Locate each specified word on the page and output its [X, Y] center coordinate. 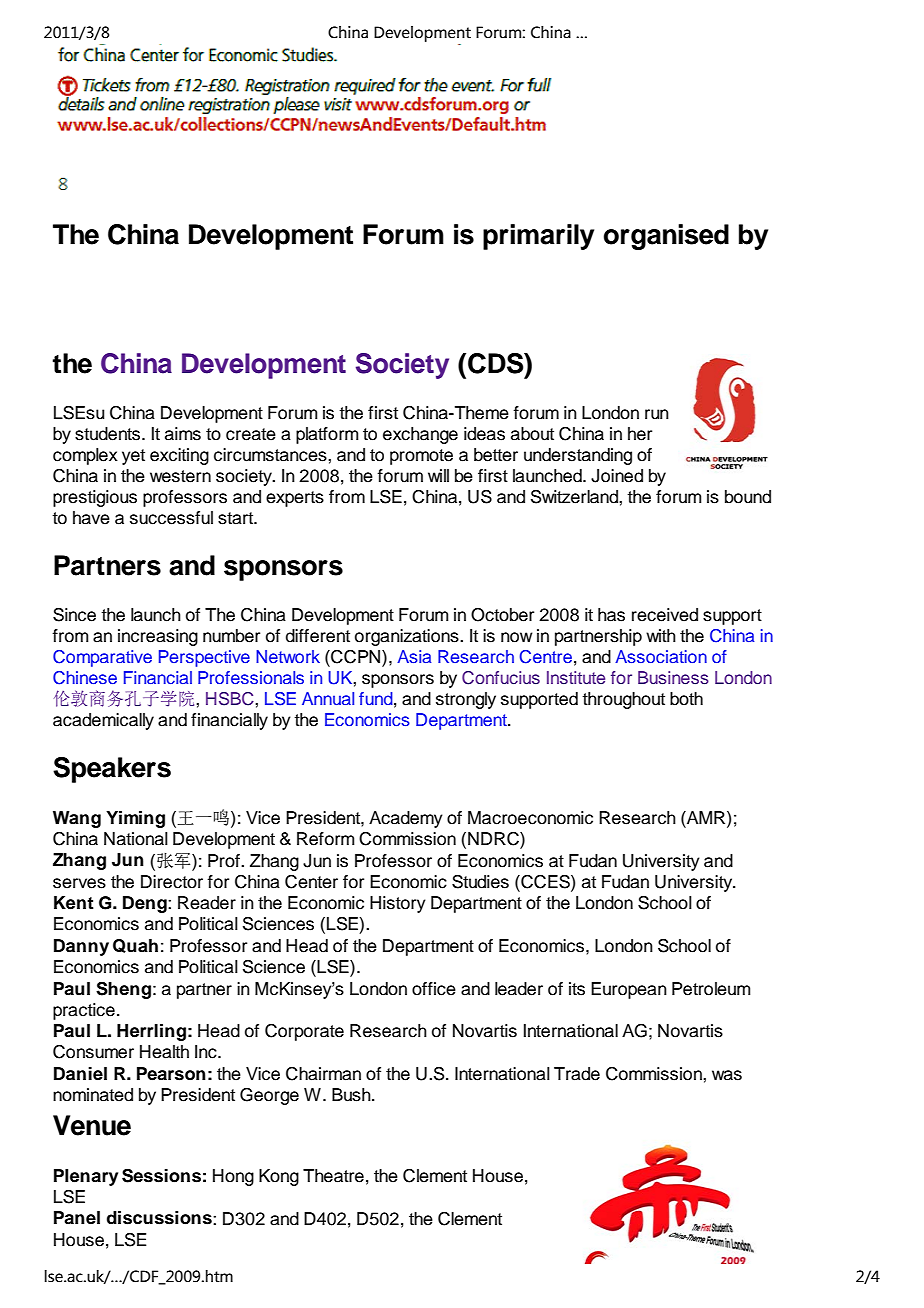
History [398, 904]
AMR [706, 817]
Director [172, 882]
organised [666, 237]
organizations [408, 637]
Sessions [161, 1176]
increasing [158, 637]
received [665, 615]
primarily [538, 237]
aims [183, 434]
